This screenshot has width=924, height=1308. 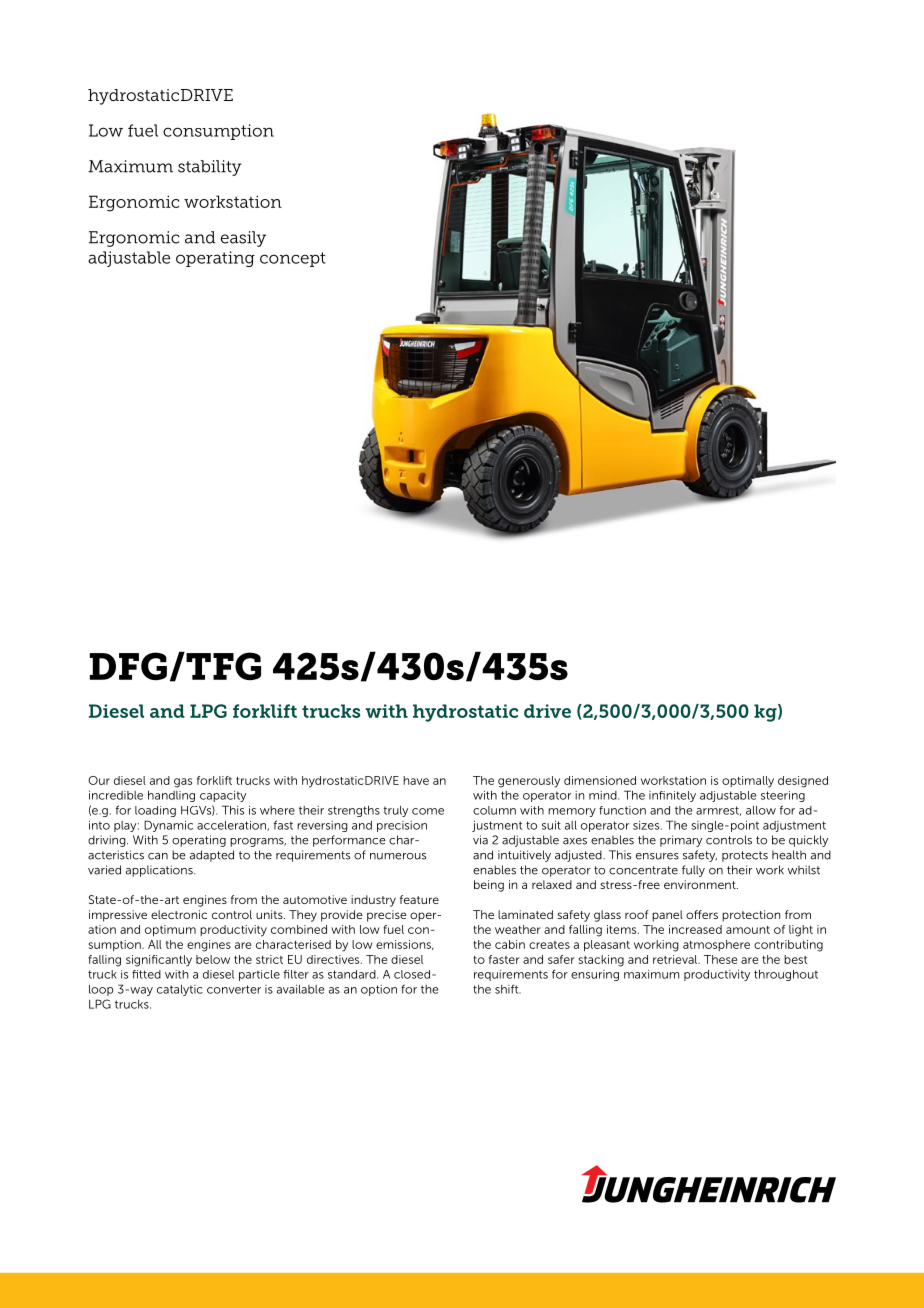 What do you see at coordinates (183, 783) in the screenshot?
I see `gas` at bounding box center [183, 783].
